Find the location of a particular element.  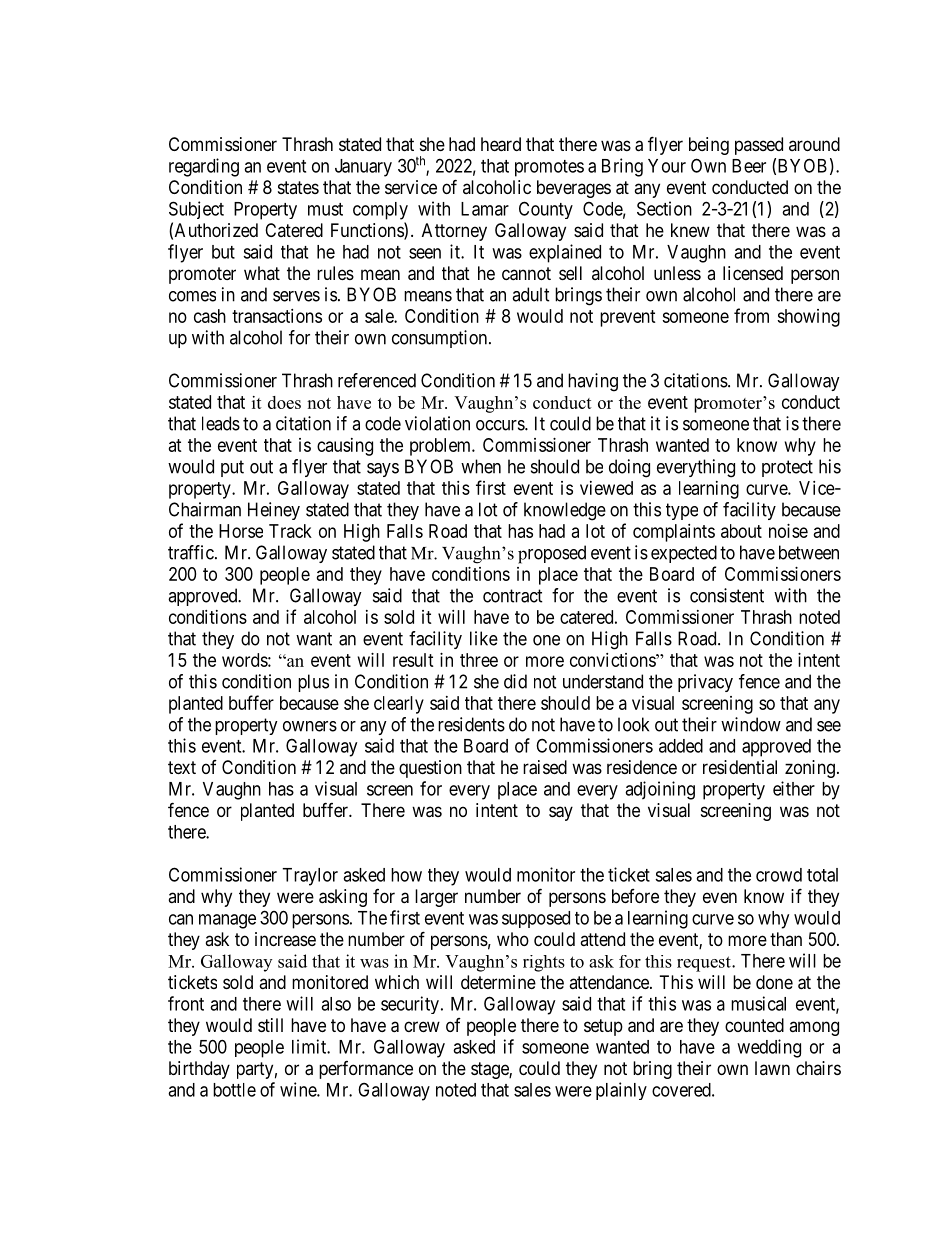

manage is located at coordinates (227, 921).
